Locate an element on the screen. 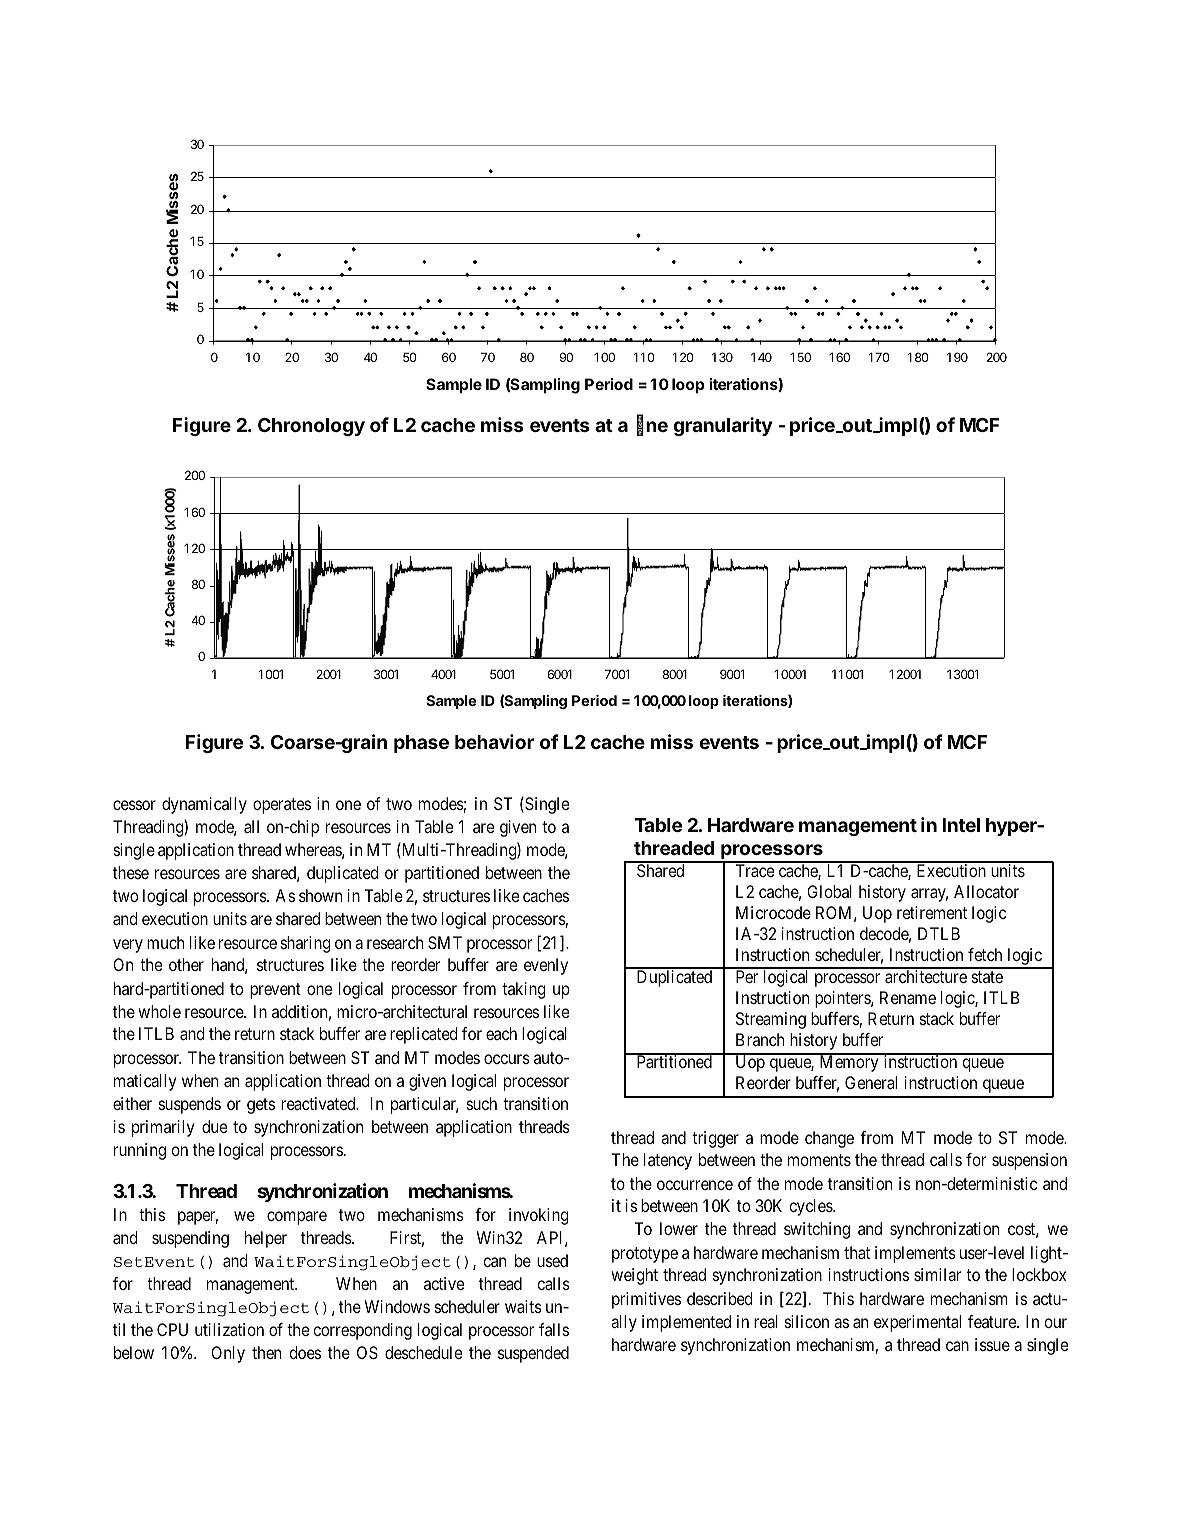 This screenshot has width=1179, height=1525. Rename is located at coordinates (908, 997).
